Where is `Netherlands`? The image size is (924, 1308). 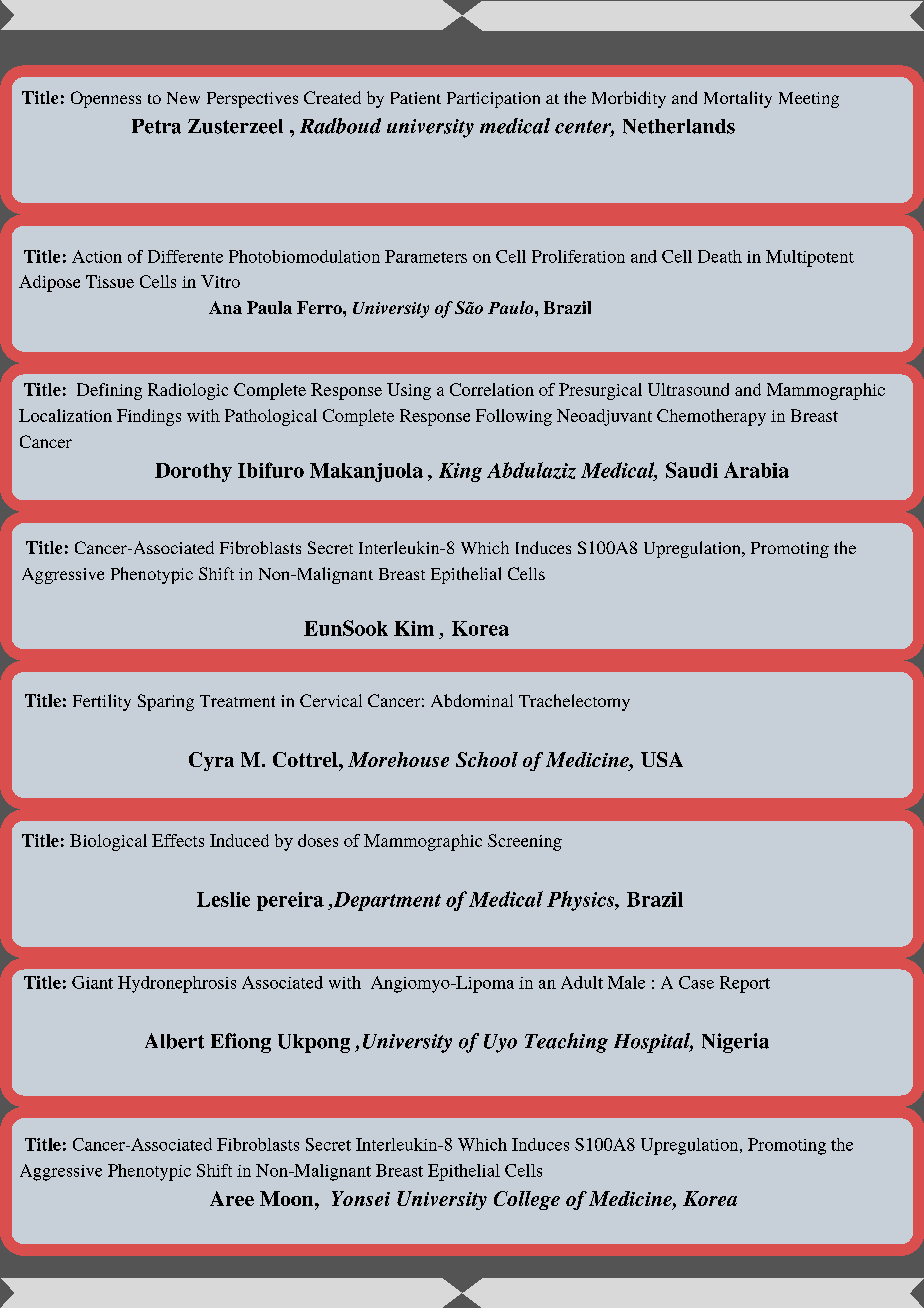 Netherlands is located at coordinates (679, 126).
